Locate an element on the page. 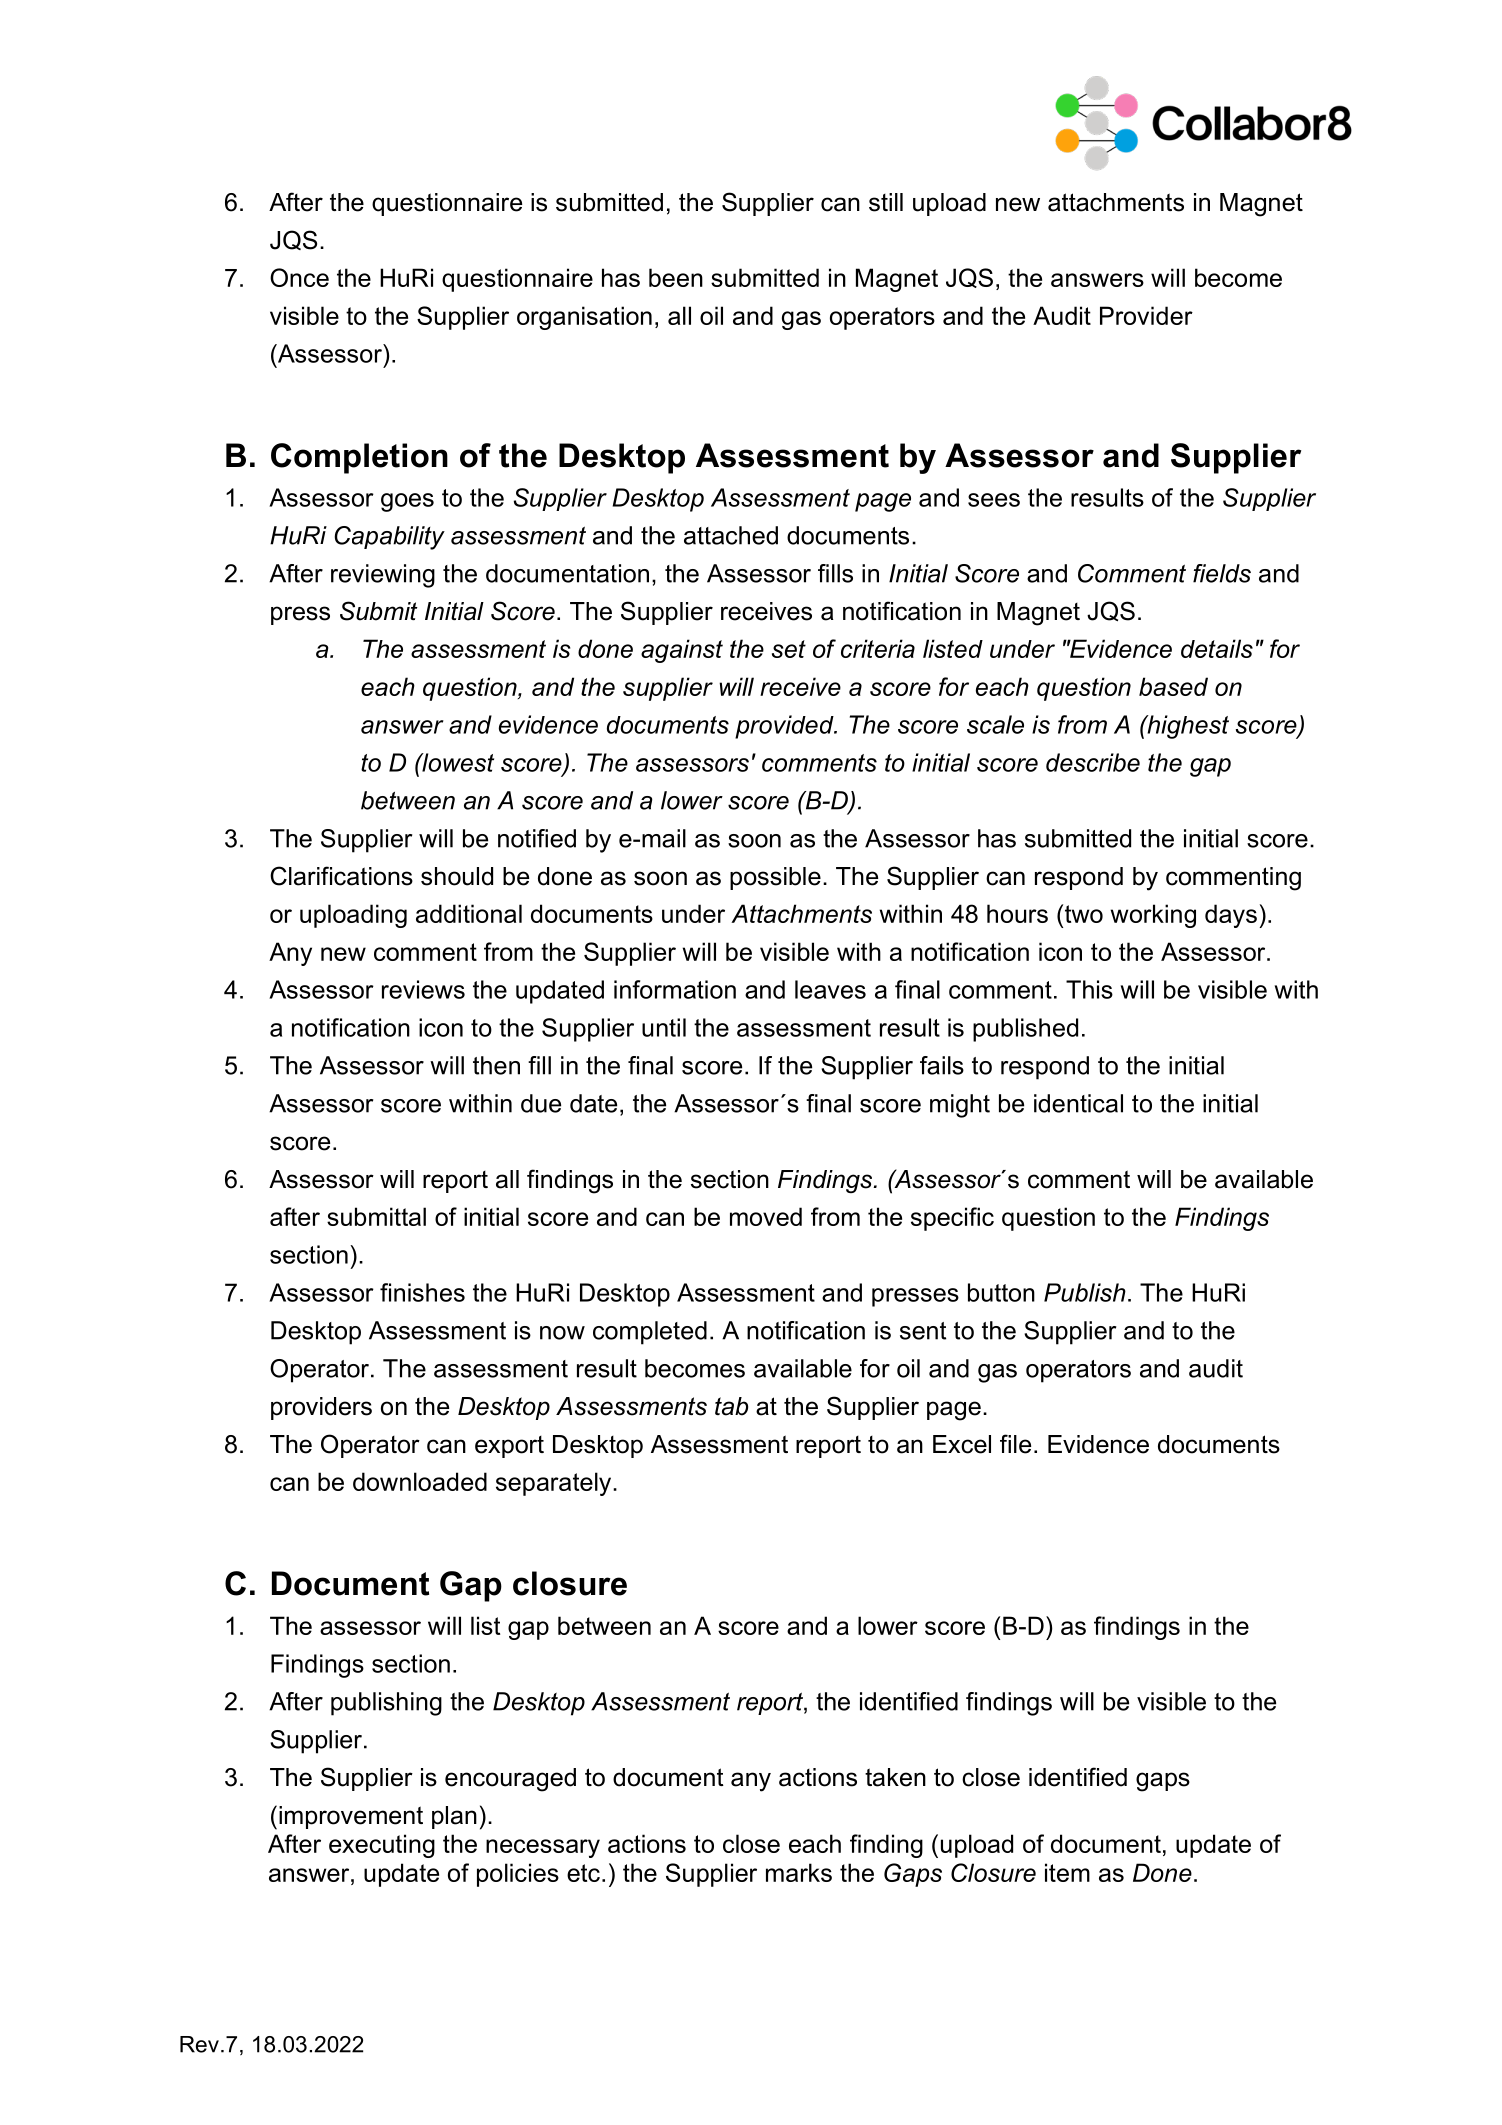 The width and height of the image is (1502, 2125). provided is located at coordinates (785, 727).
